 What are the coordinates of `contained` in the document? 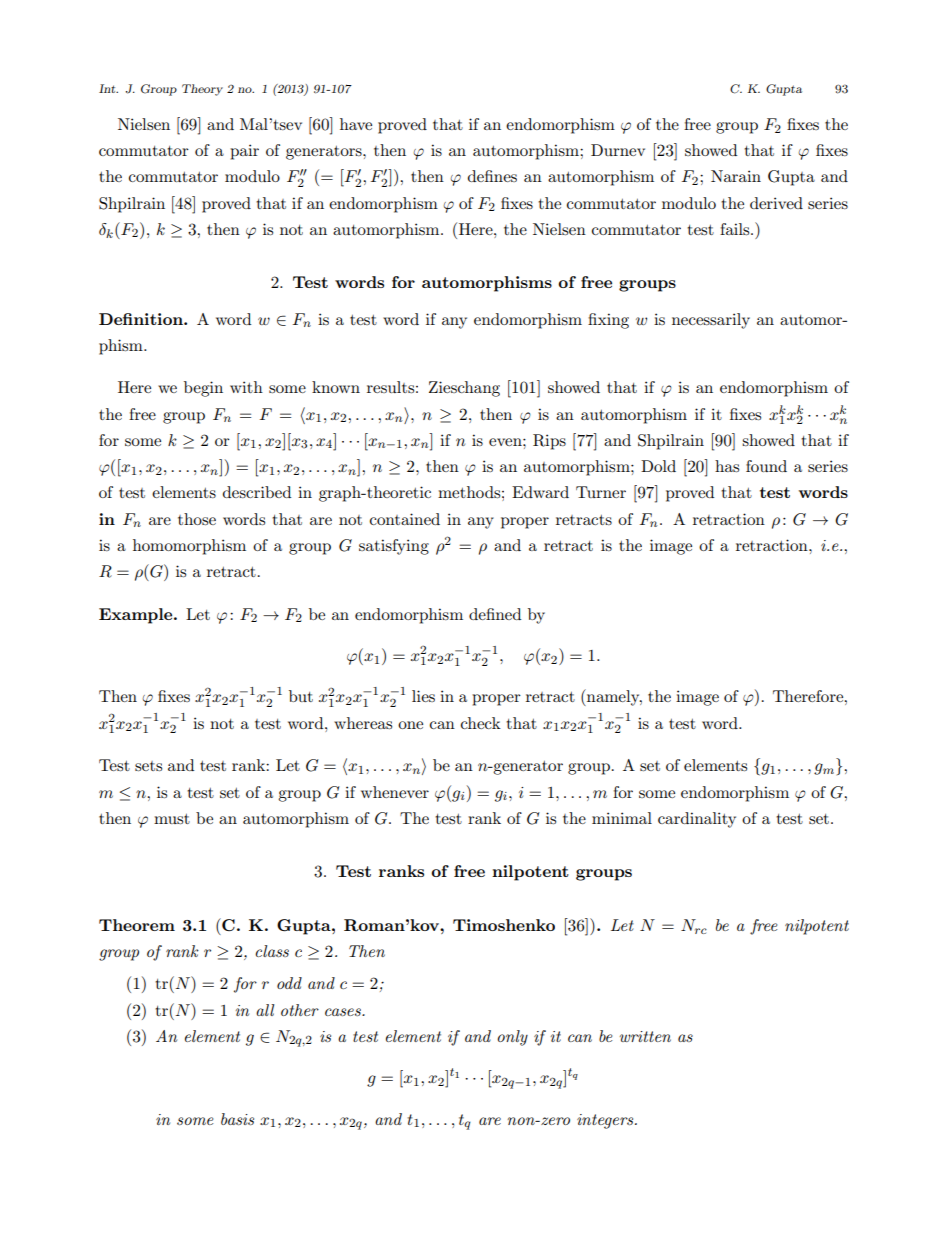 It's located at (405, 519).
